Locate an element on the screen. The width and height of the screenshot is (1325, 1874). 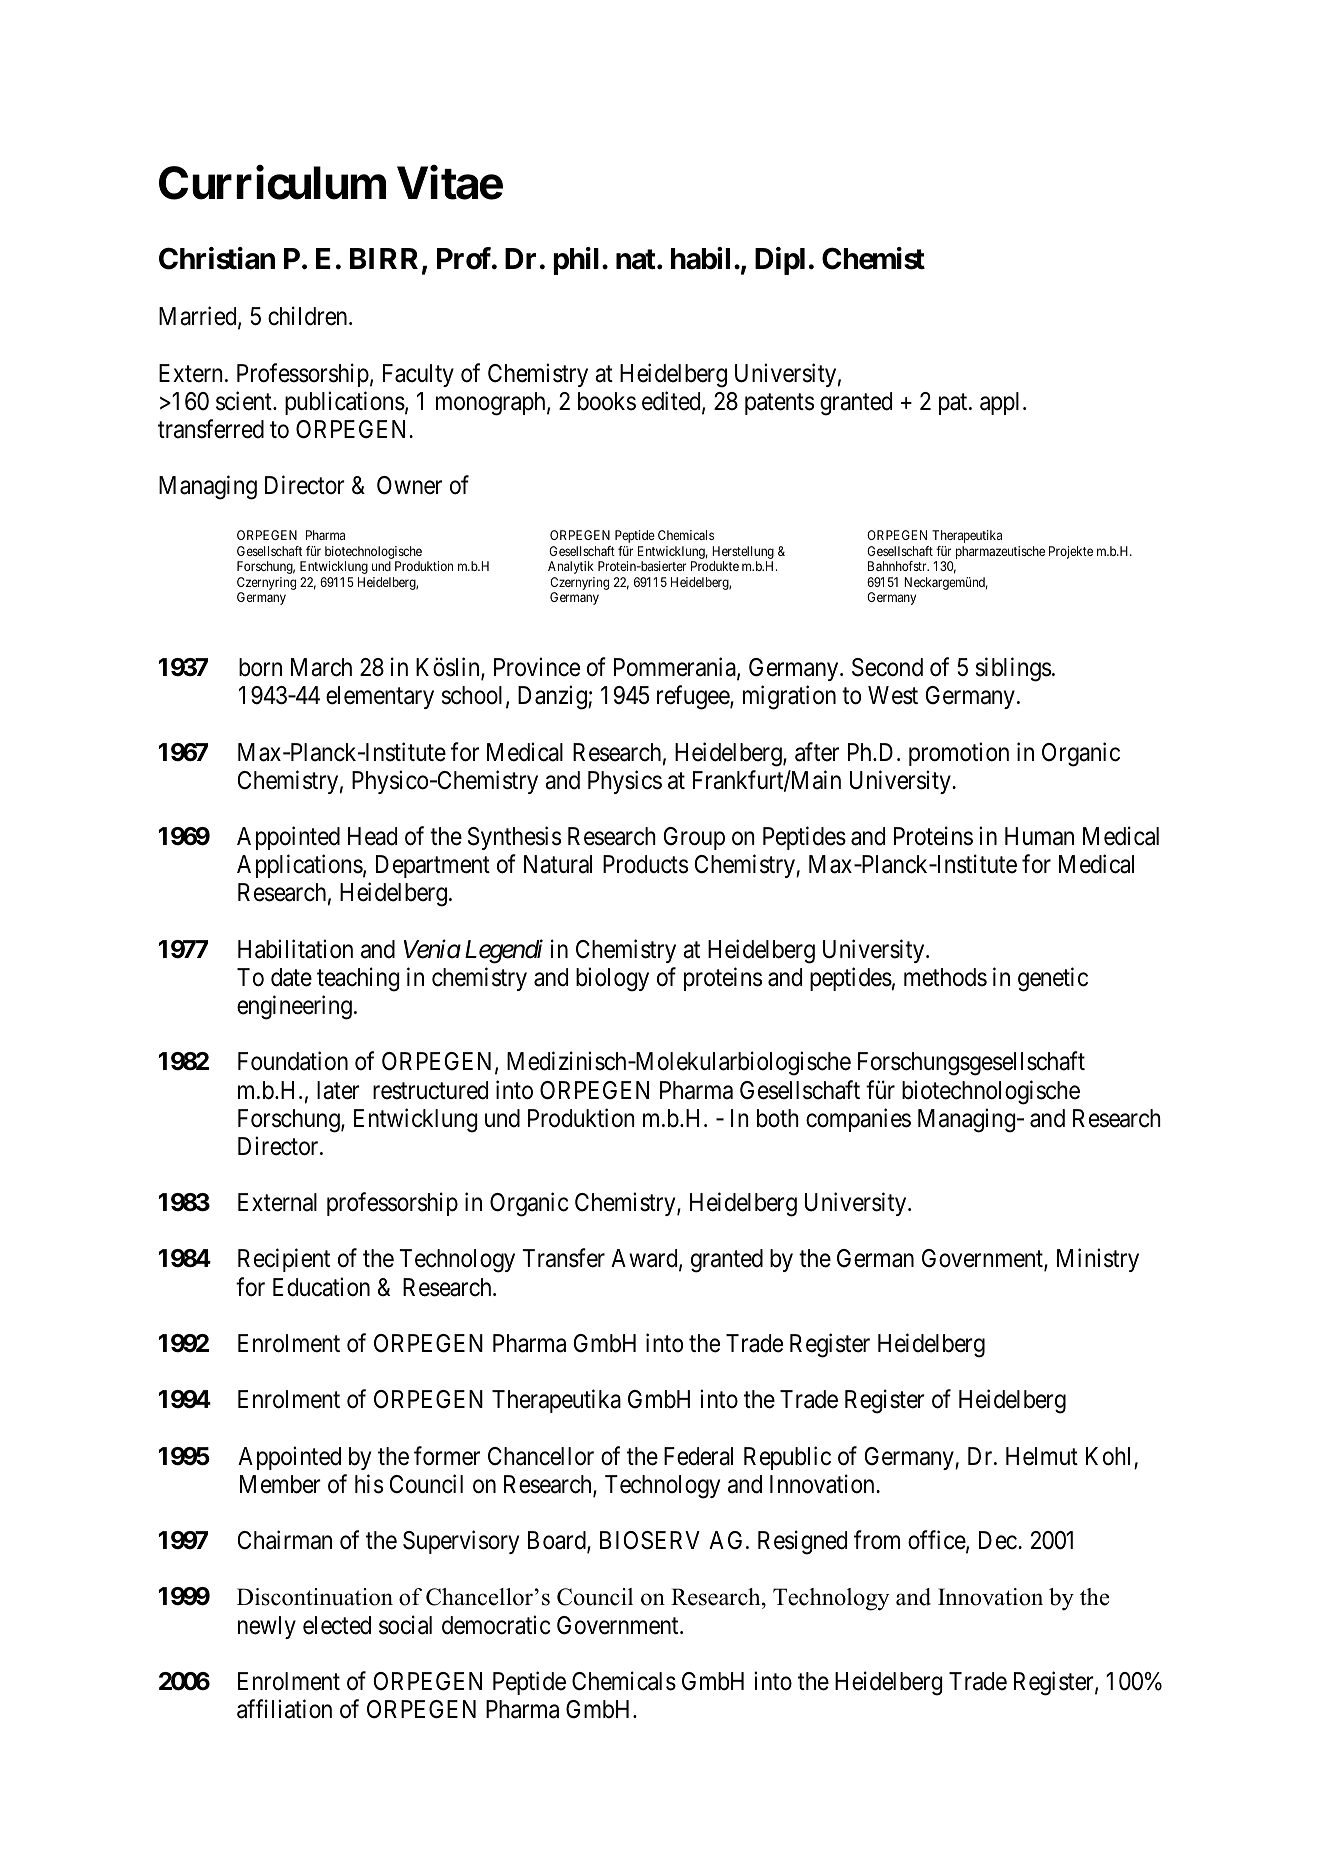
date is located at coordinates (291, 977).
